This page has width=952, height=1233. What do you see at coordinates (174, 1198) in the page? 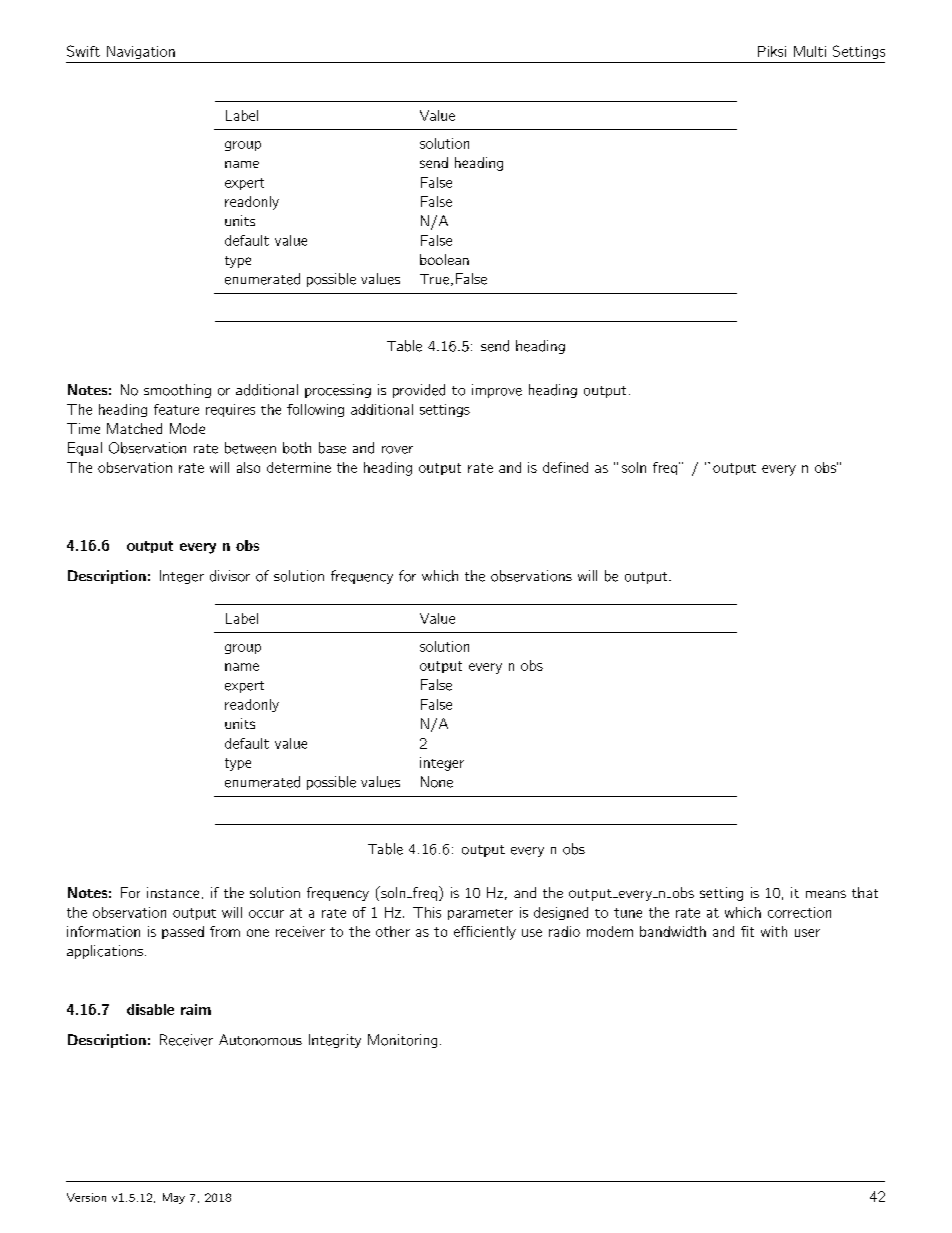
I see `May` at bounding box center [174, 1198].
